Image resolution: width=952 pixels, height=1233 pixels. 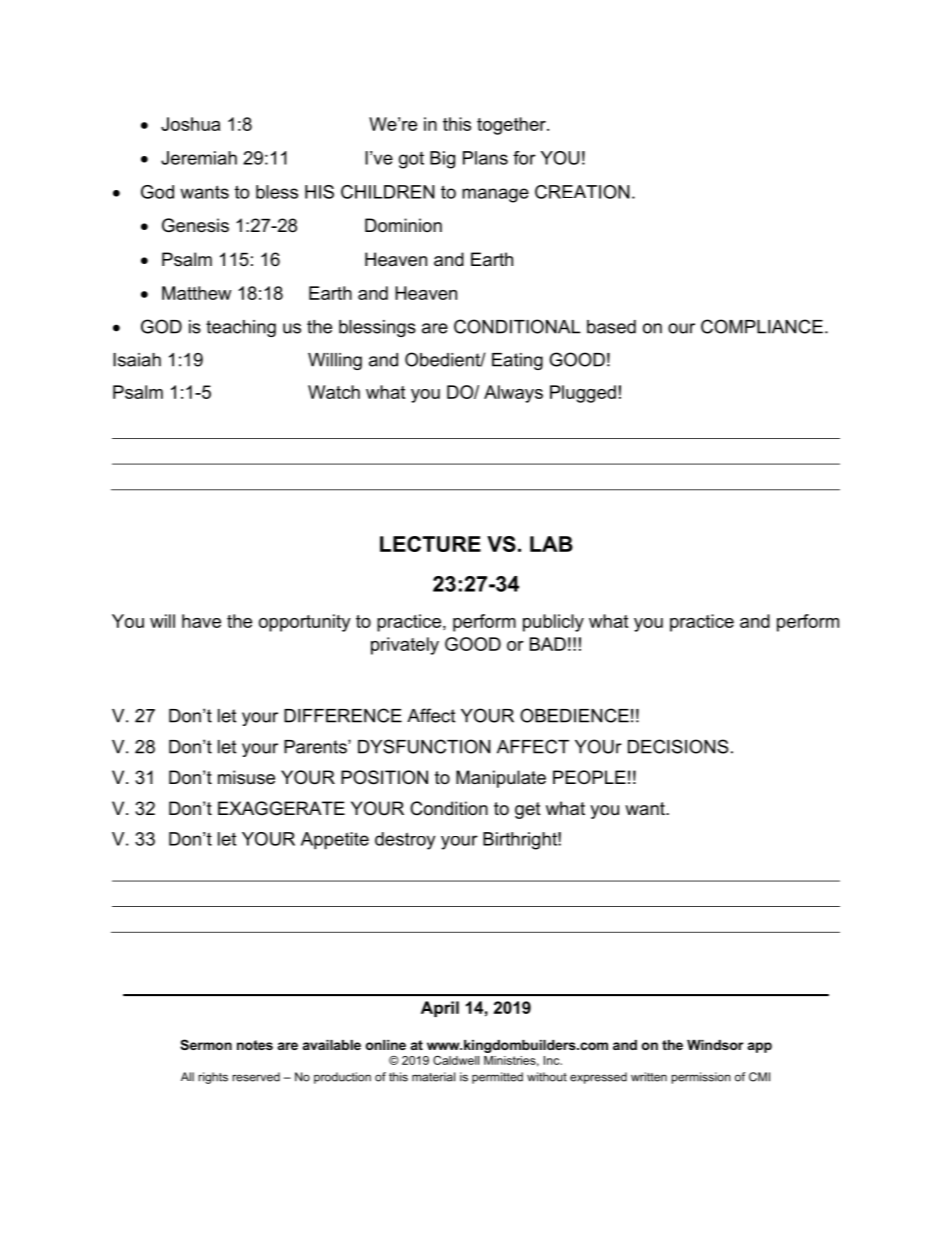 What do you see at coordinates (199, 158) in the document?
I see `Jeremiah` at bounding box center [199, 158].
